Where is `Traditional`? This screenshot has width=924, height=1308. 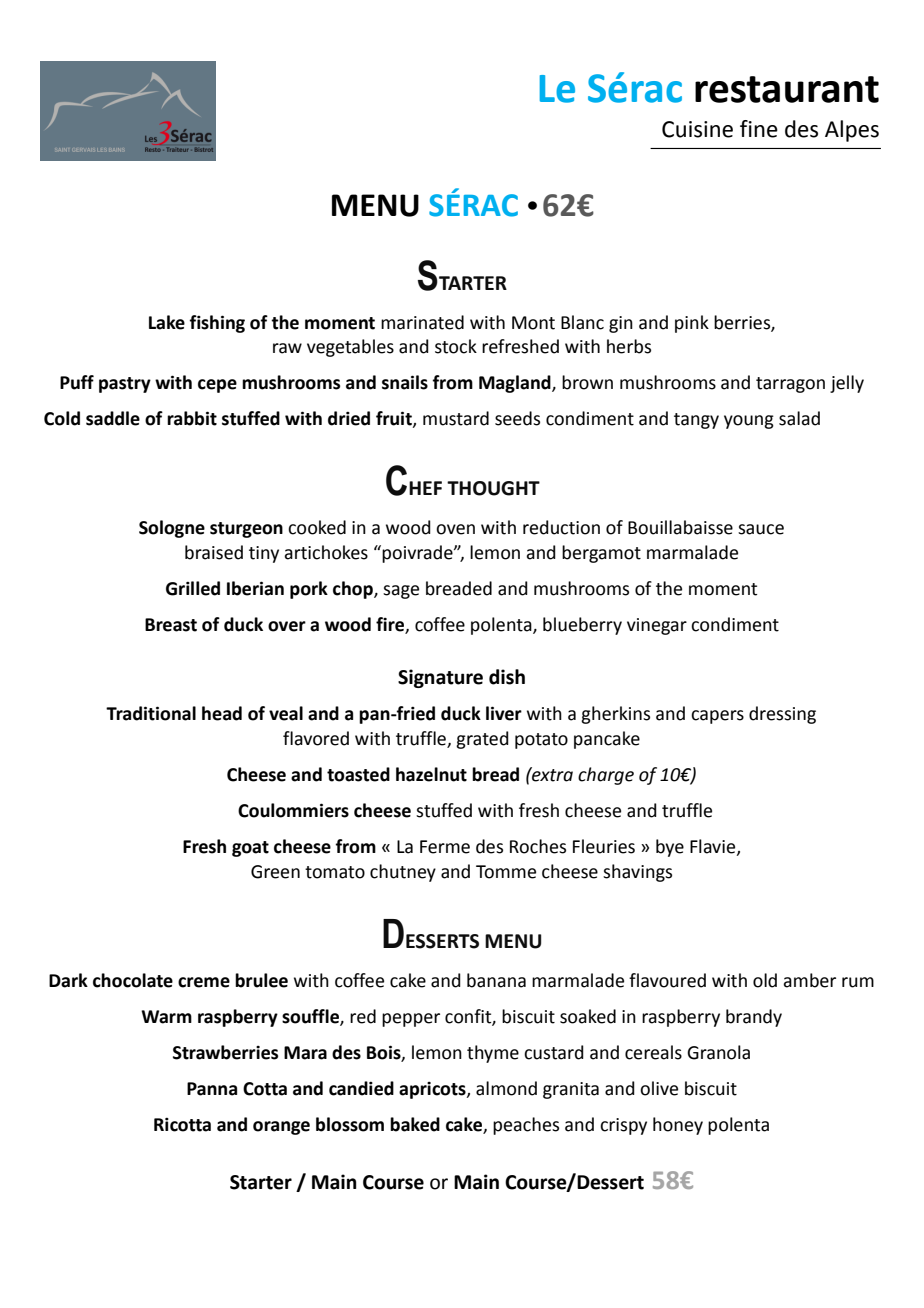 Traditional is located at coordinates (151, 713).
